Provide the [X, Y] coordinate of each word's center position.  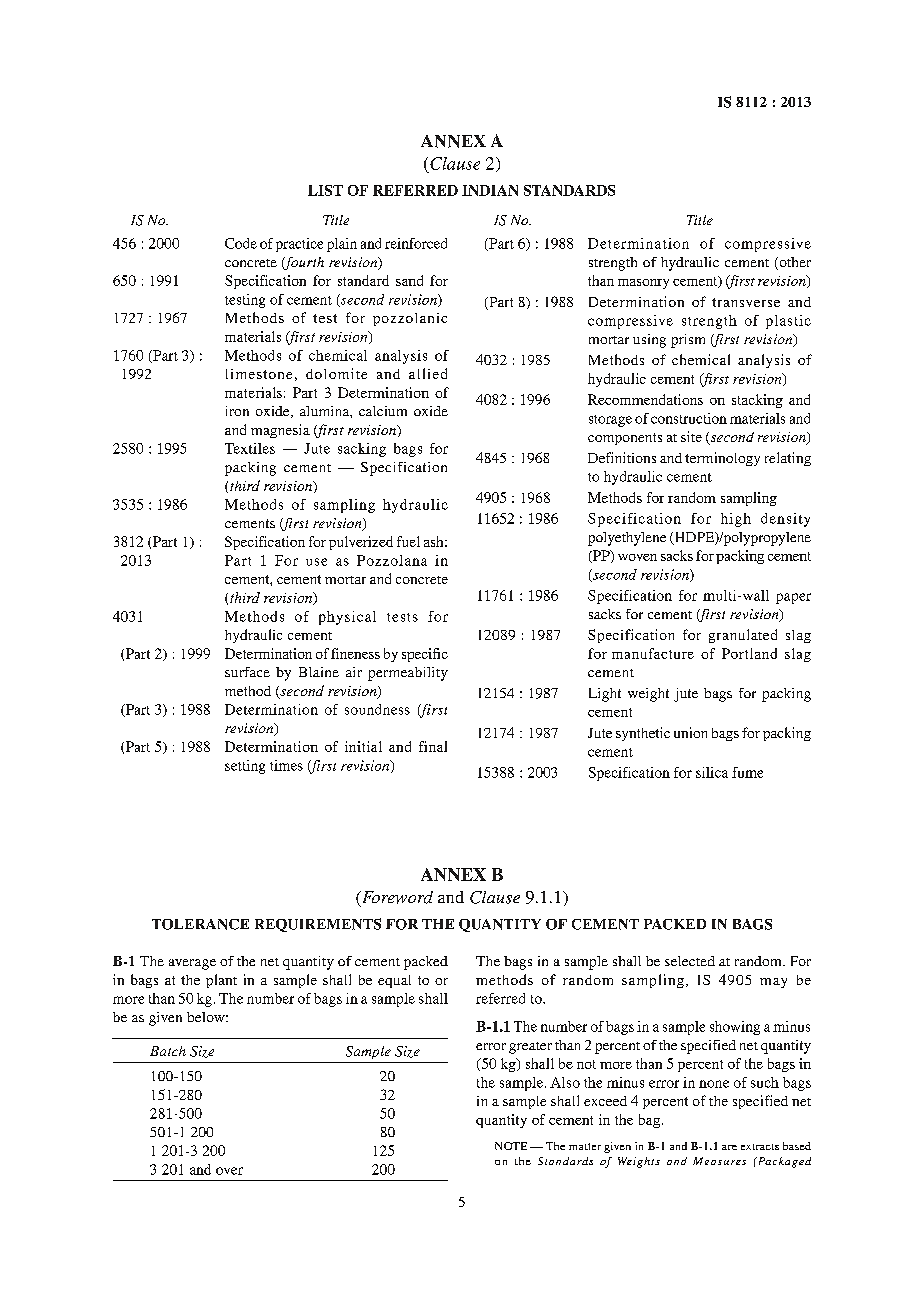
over [229, 1171]
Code [241, 243]
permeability [408, 674]
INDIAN [490, 190]
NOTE [511, 1146]
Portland [749, 653]
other [794, 263]
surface [247, 672]
